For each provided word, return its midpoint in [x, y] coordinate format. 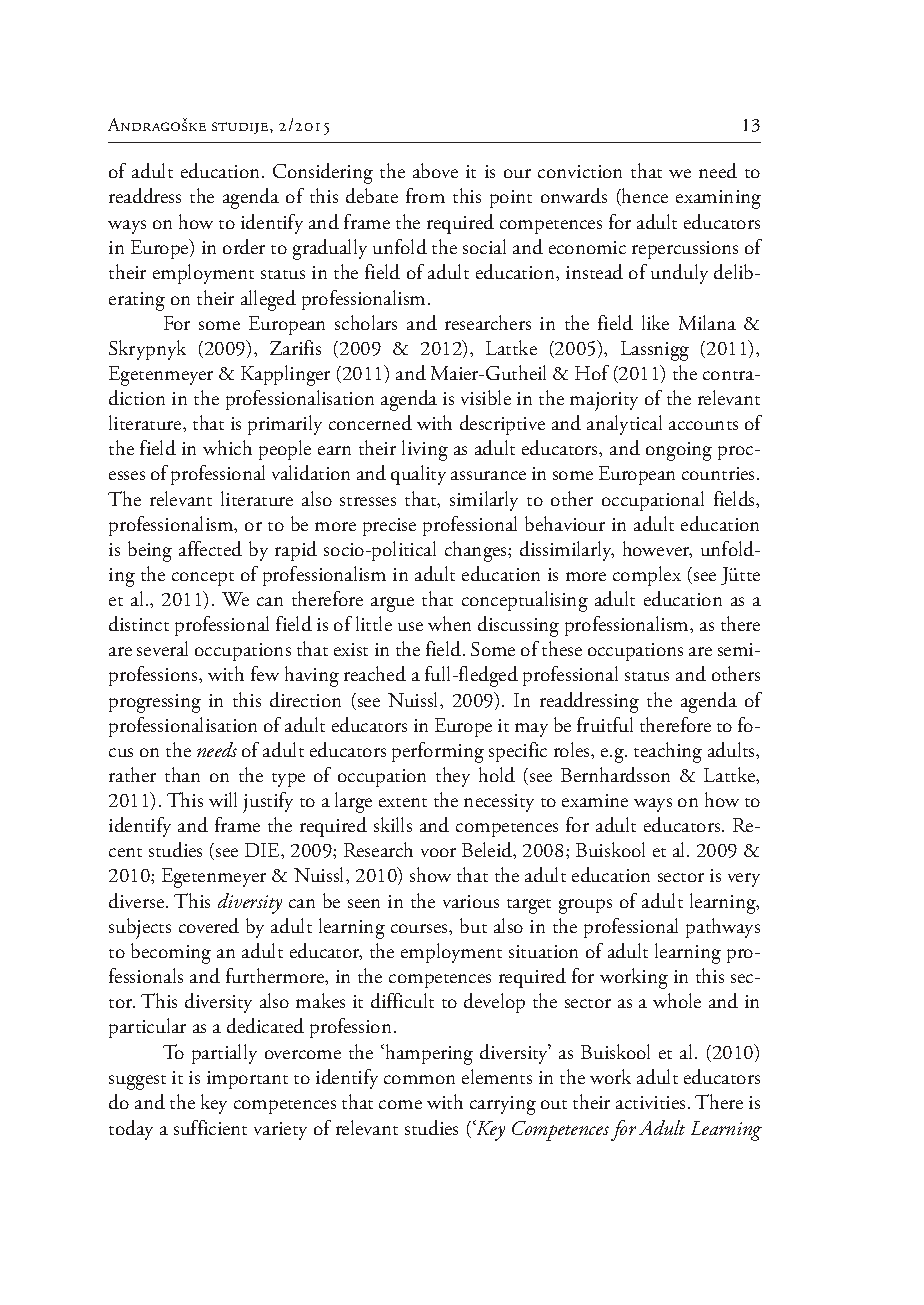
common [419, 1079]
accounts [703, 425]
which [227, 447]
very [744, 880]
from [425, 195]
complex [647, 576]
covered [209, 925]
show [430, 874]
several [162, 648]
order [244, 246]
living [425, 450]
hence [644, 197]
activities [650, 1102]
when [449, 623]
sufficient [210, 1127]
